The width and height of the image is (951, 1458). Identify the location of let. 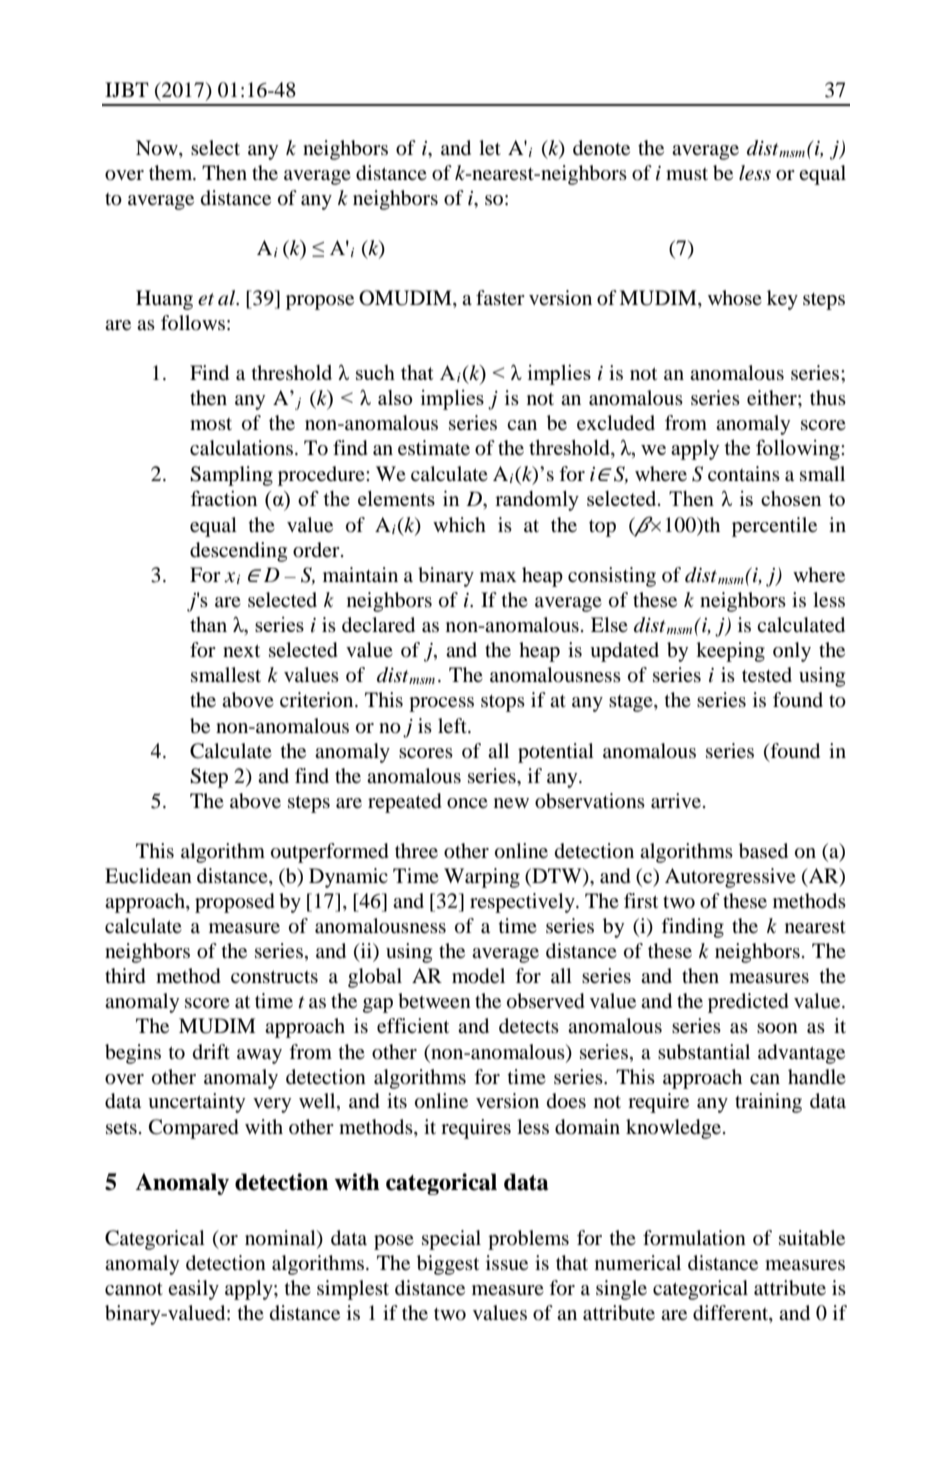
(490, 148).
